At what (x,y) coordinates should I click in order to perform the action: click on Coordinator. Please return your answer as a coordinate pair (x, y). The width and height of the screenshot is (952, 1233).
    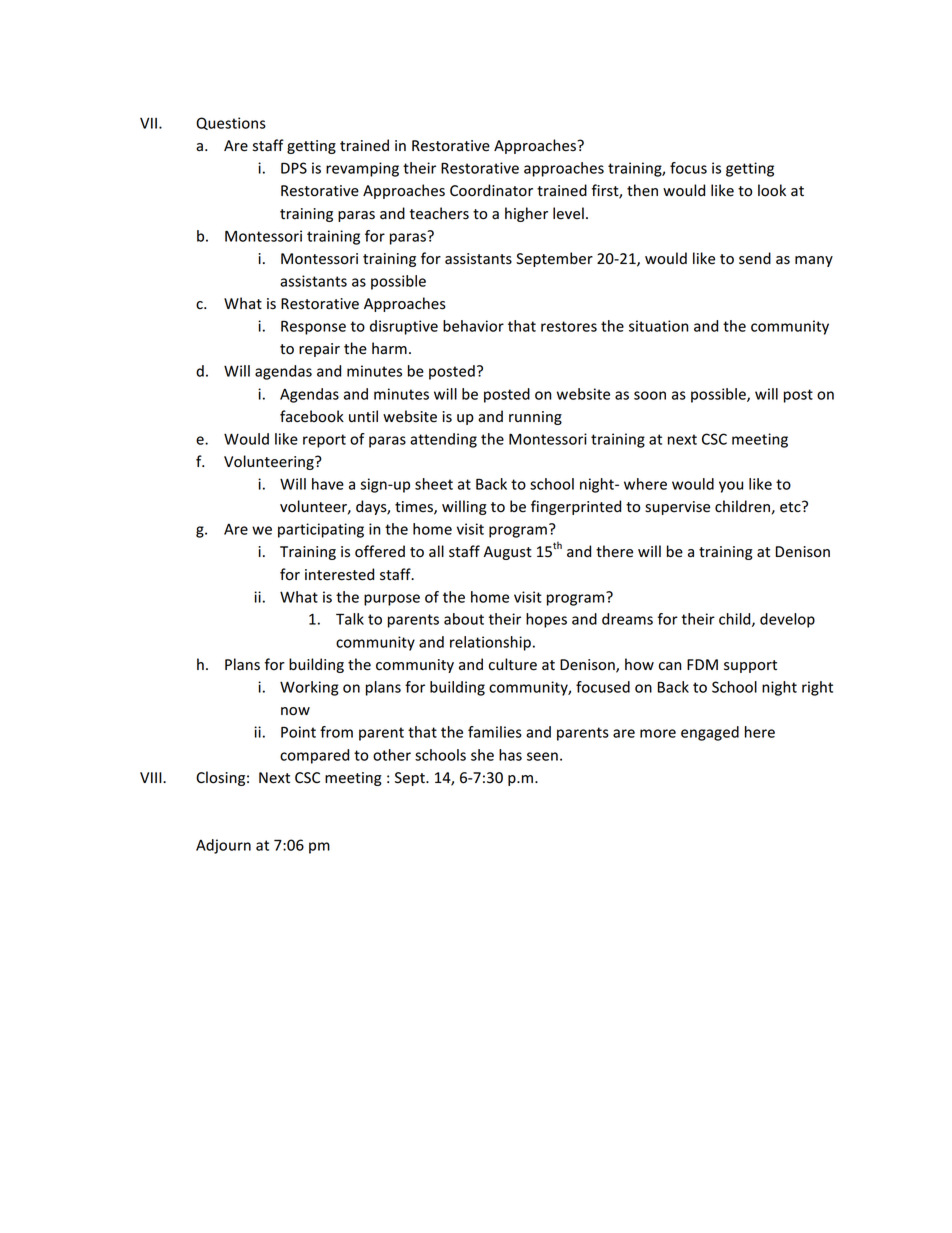
    Looking at the image, I should click on (491, 190).
